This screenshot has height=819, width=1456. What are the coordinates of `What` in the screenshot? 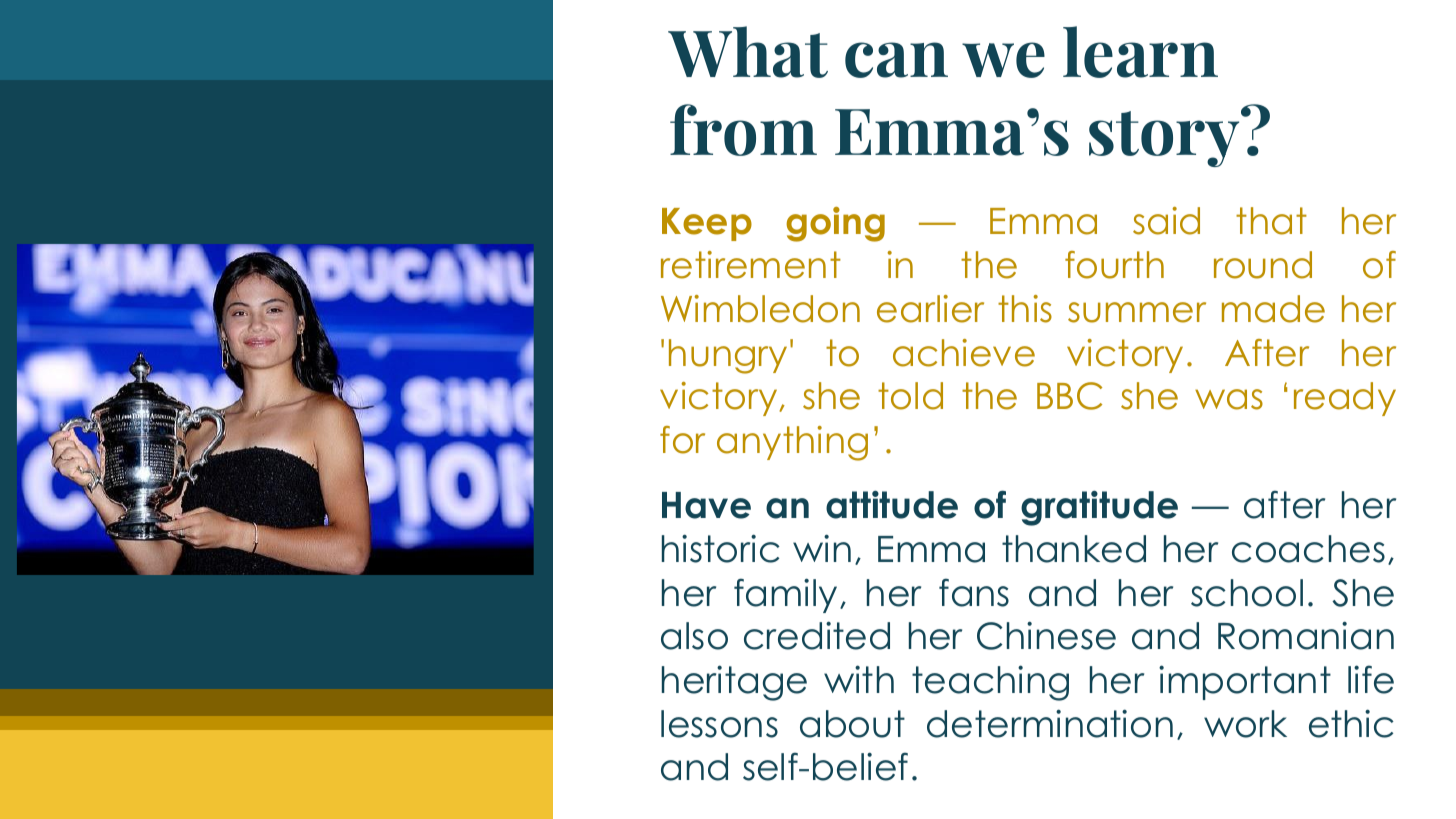 It's located at (748, 52).
